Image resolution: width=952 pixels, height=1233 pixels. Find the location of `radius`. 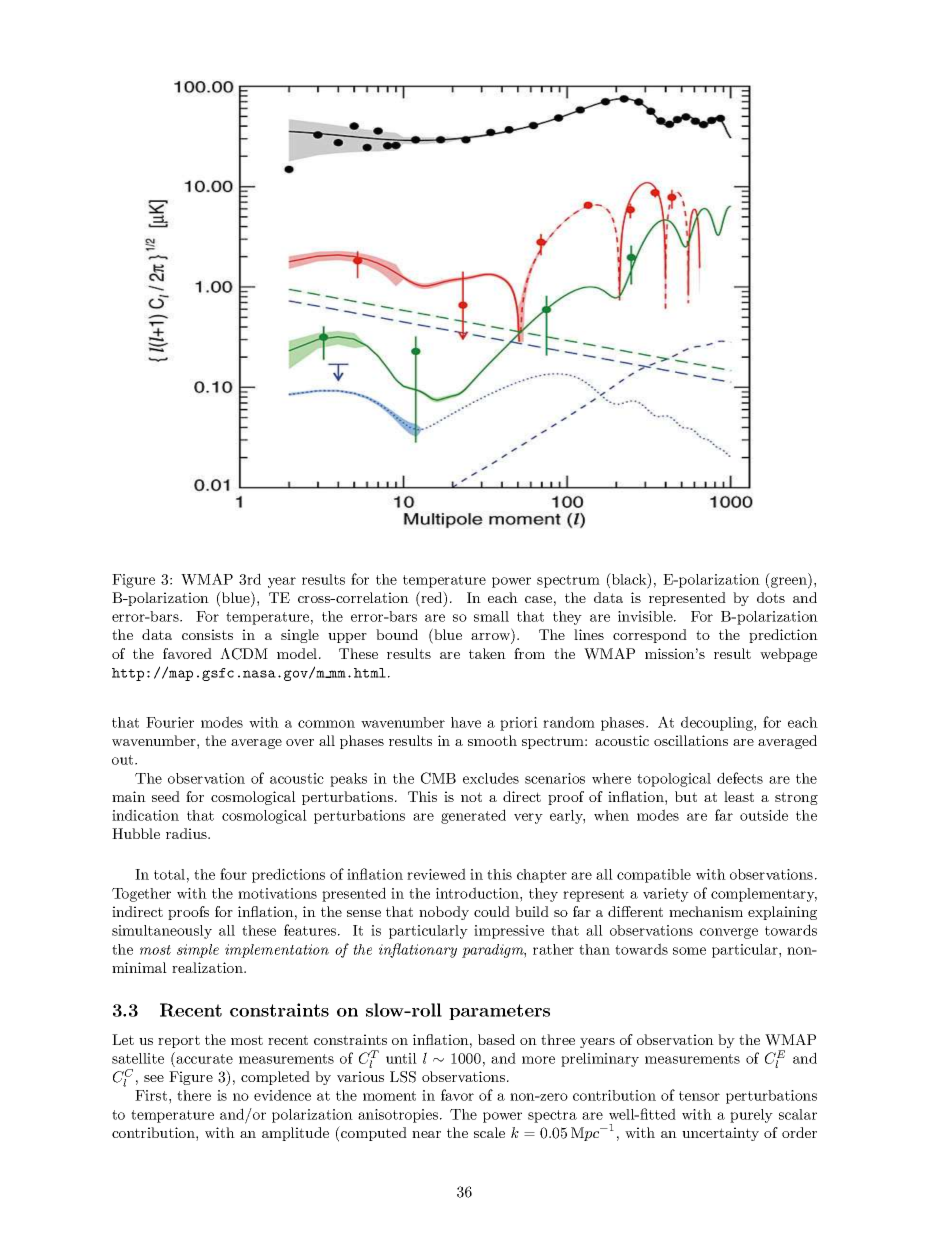

radius is located at coordinates (187, 833).
